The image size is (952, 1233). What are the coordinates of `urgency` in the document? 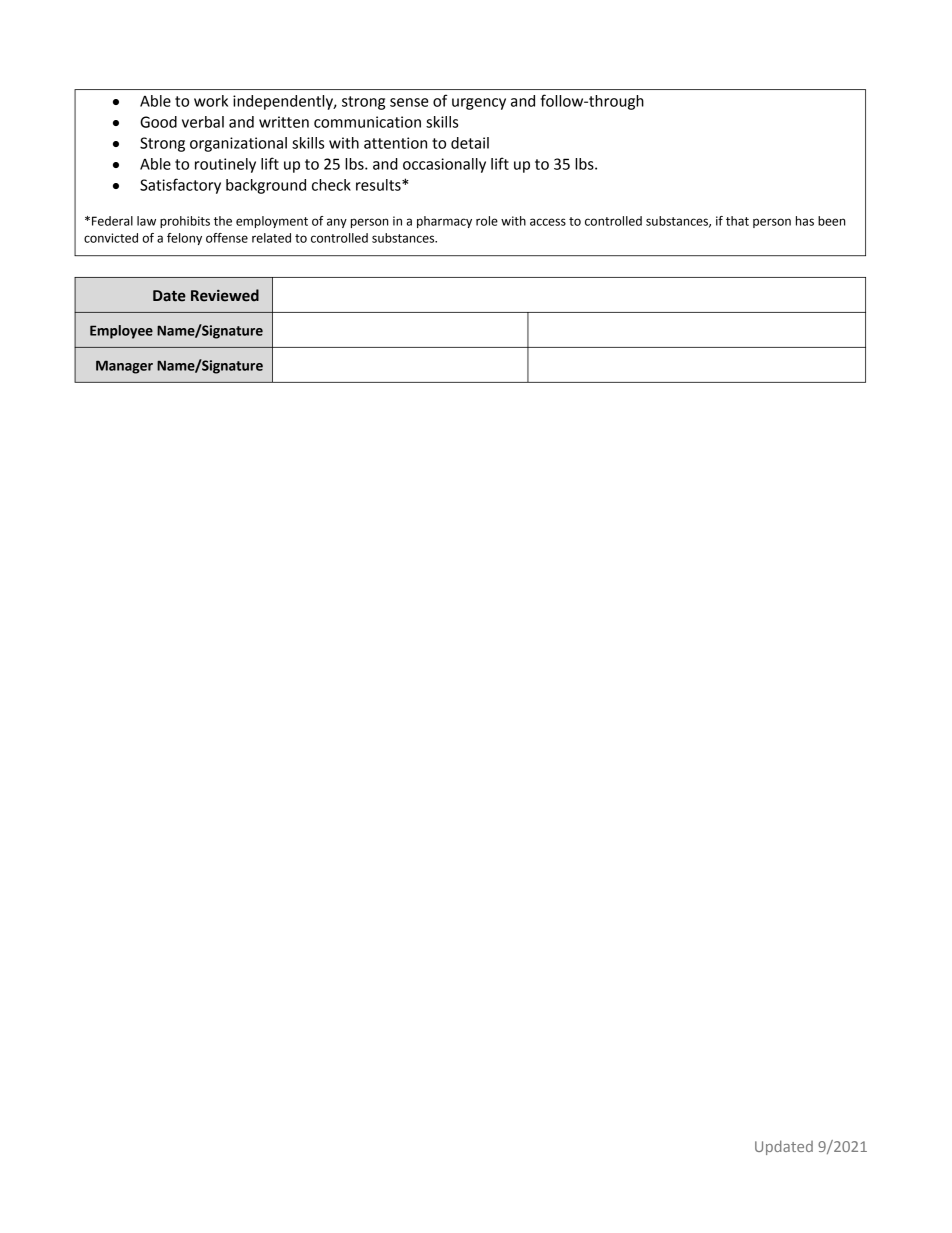 It's located at (479, 104).
